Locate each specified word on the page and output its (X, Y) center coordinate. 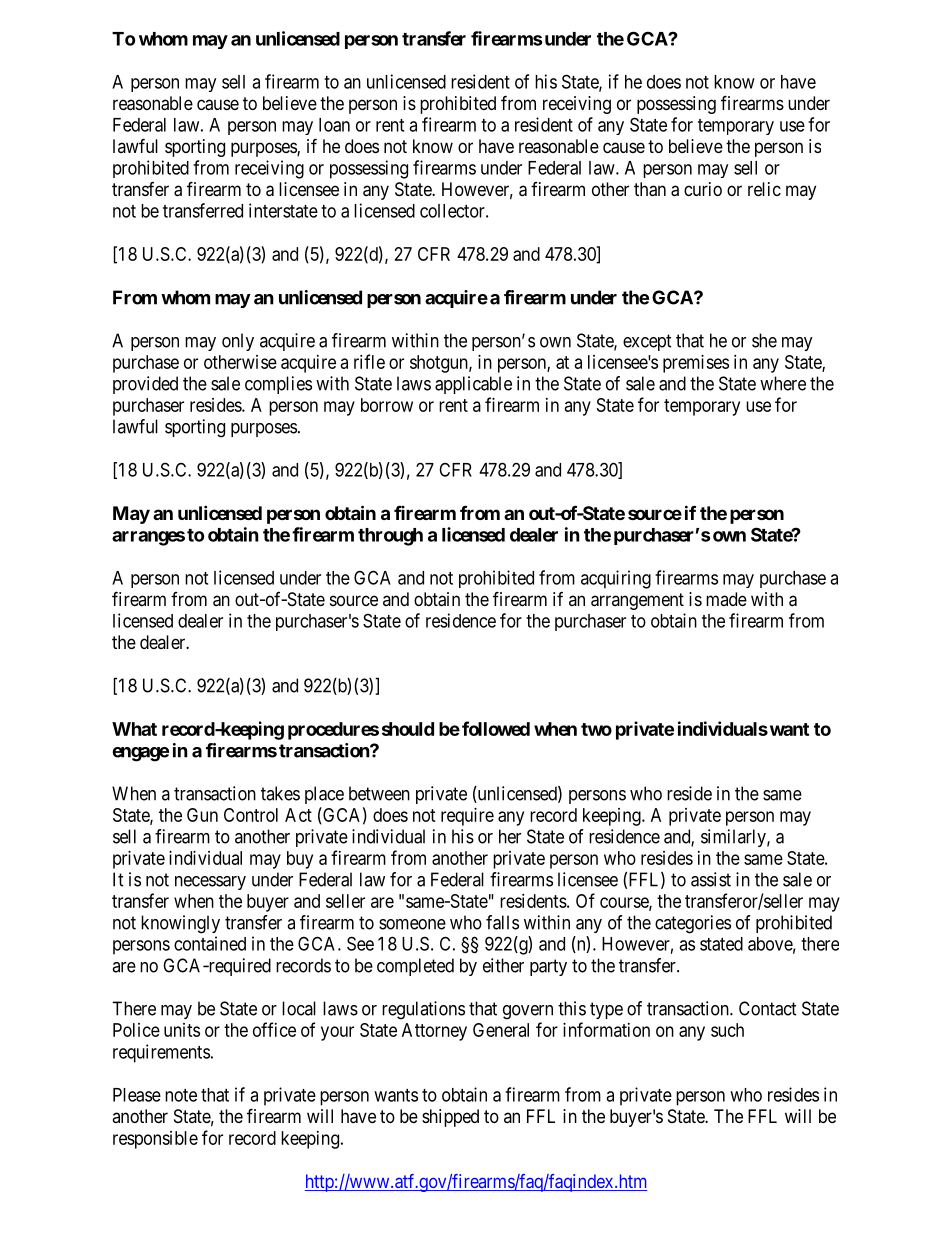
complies (278, 385)
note (181, 1095)
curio (703, 189)
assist (711, 879)
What (134, 729)
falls (502, 922)
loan (334, 125)
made (726, 599)
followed (496, 728)
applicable (473, 385)
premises (696, 364)
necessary (210, 883)
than (650, 189)
